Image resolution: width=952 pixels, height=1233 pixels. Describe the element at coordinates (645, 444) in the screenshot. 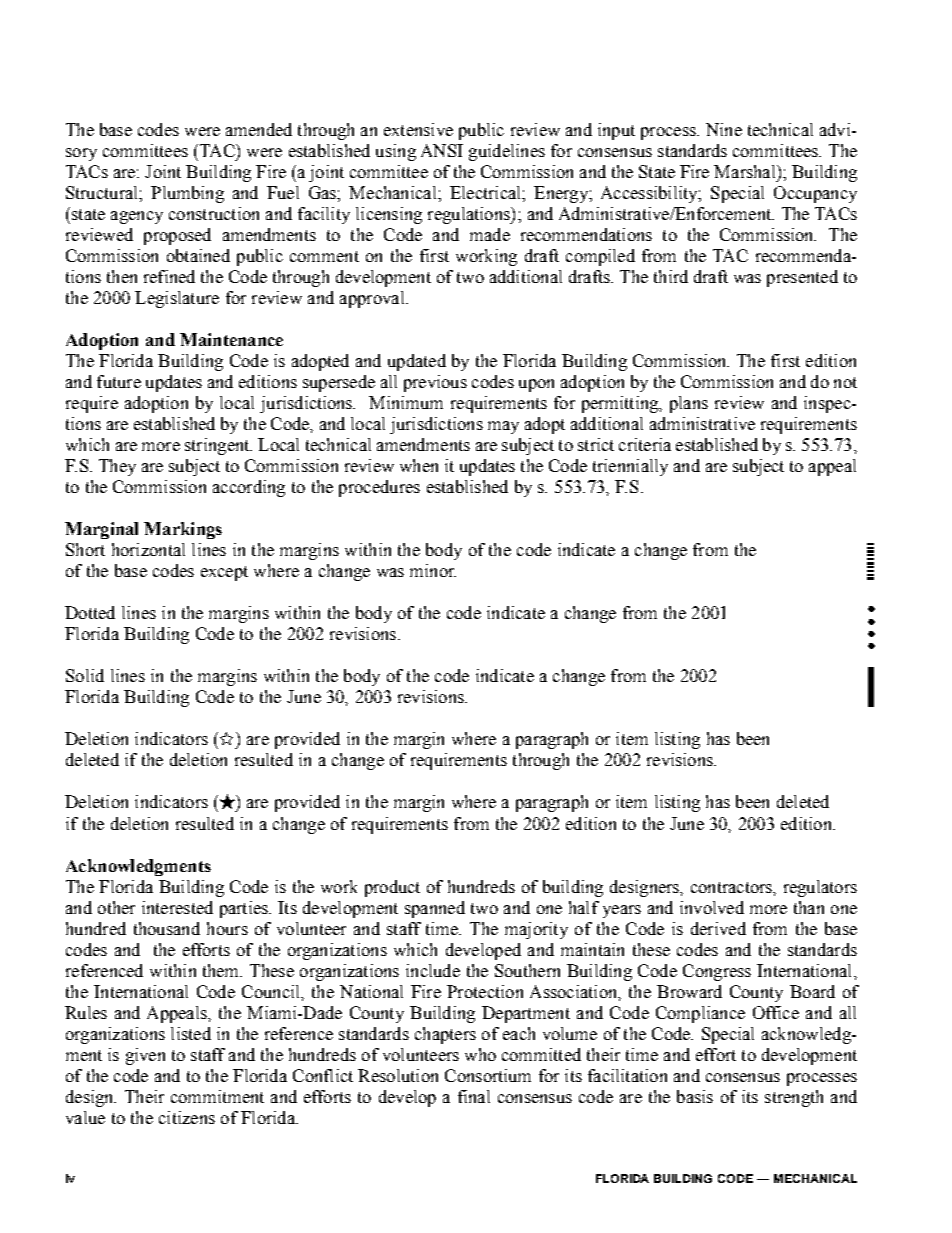

I see `criteria` at that location.
